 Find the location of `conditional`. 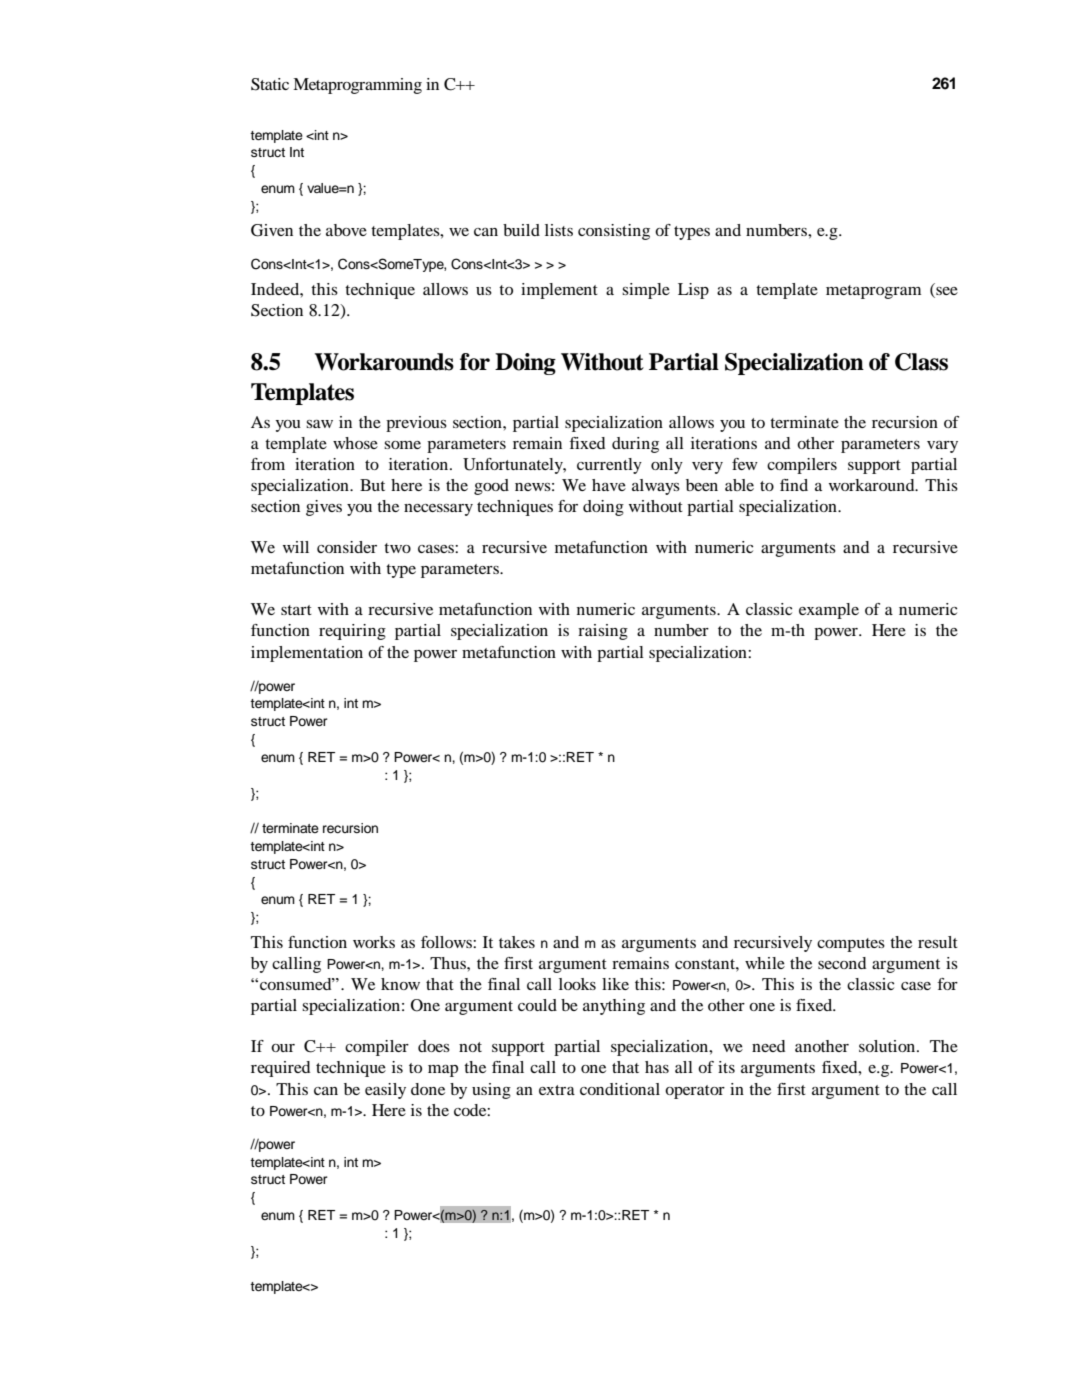

conditional is located at coordinates (620, 1089).
